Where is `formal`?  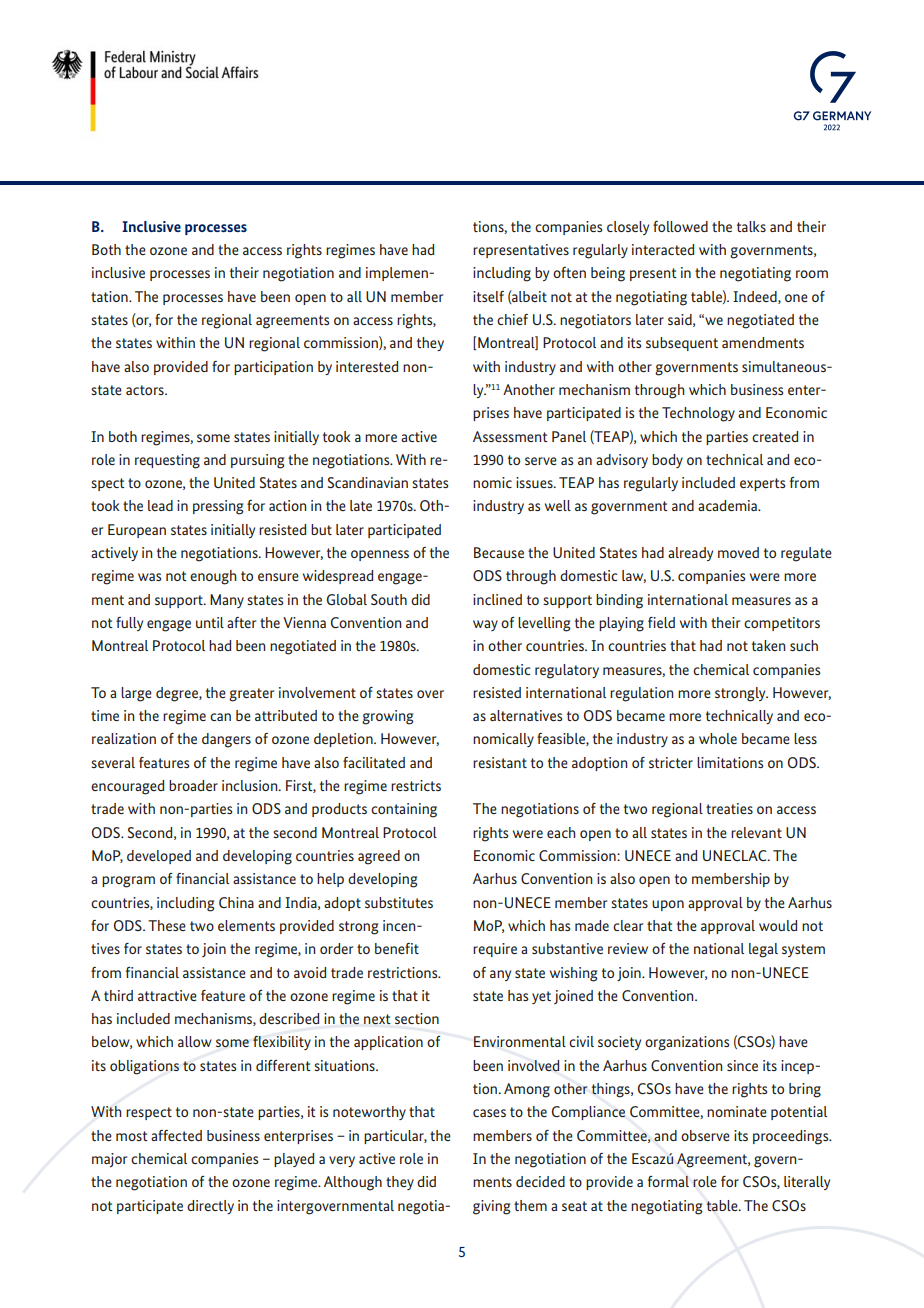 formal is located at coordinates (668, 1181).
